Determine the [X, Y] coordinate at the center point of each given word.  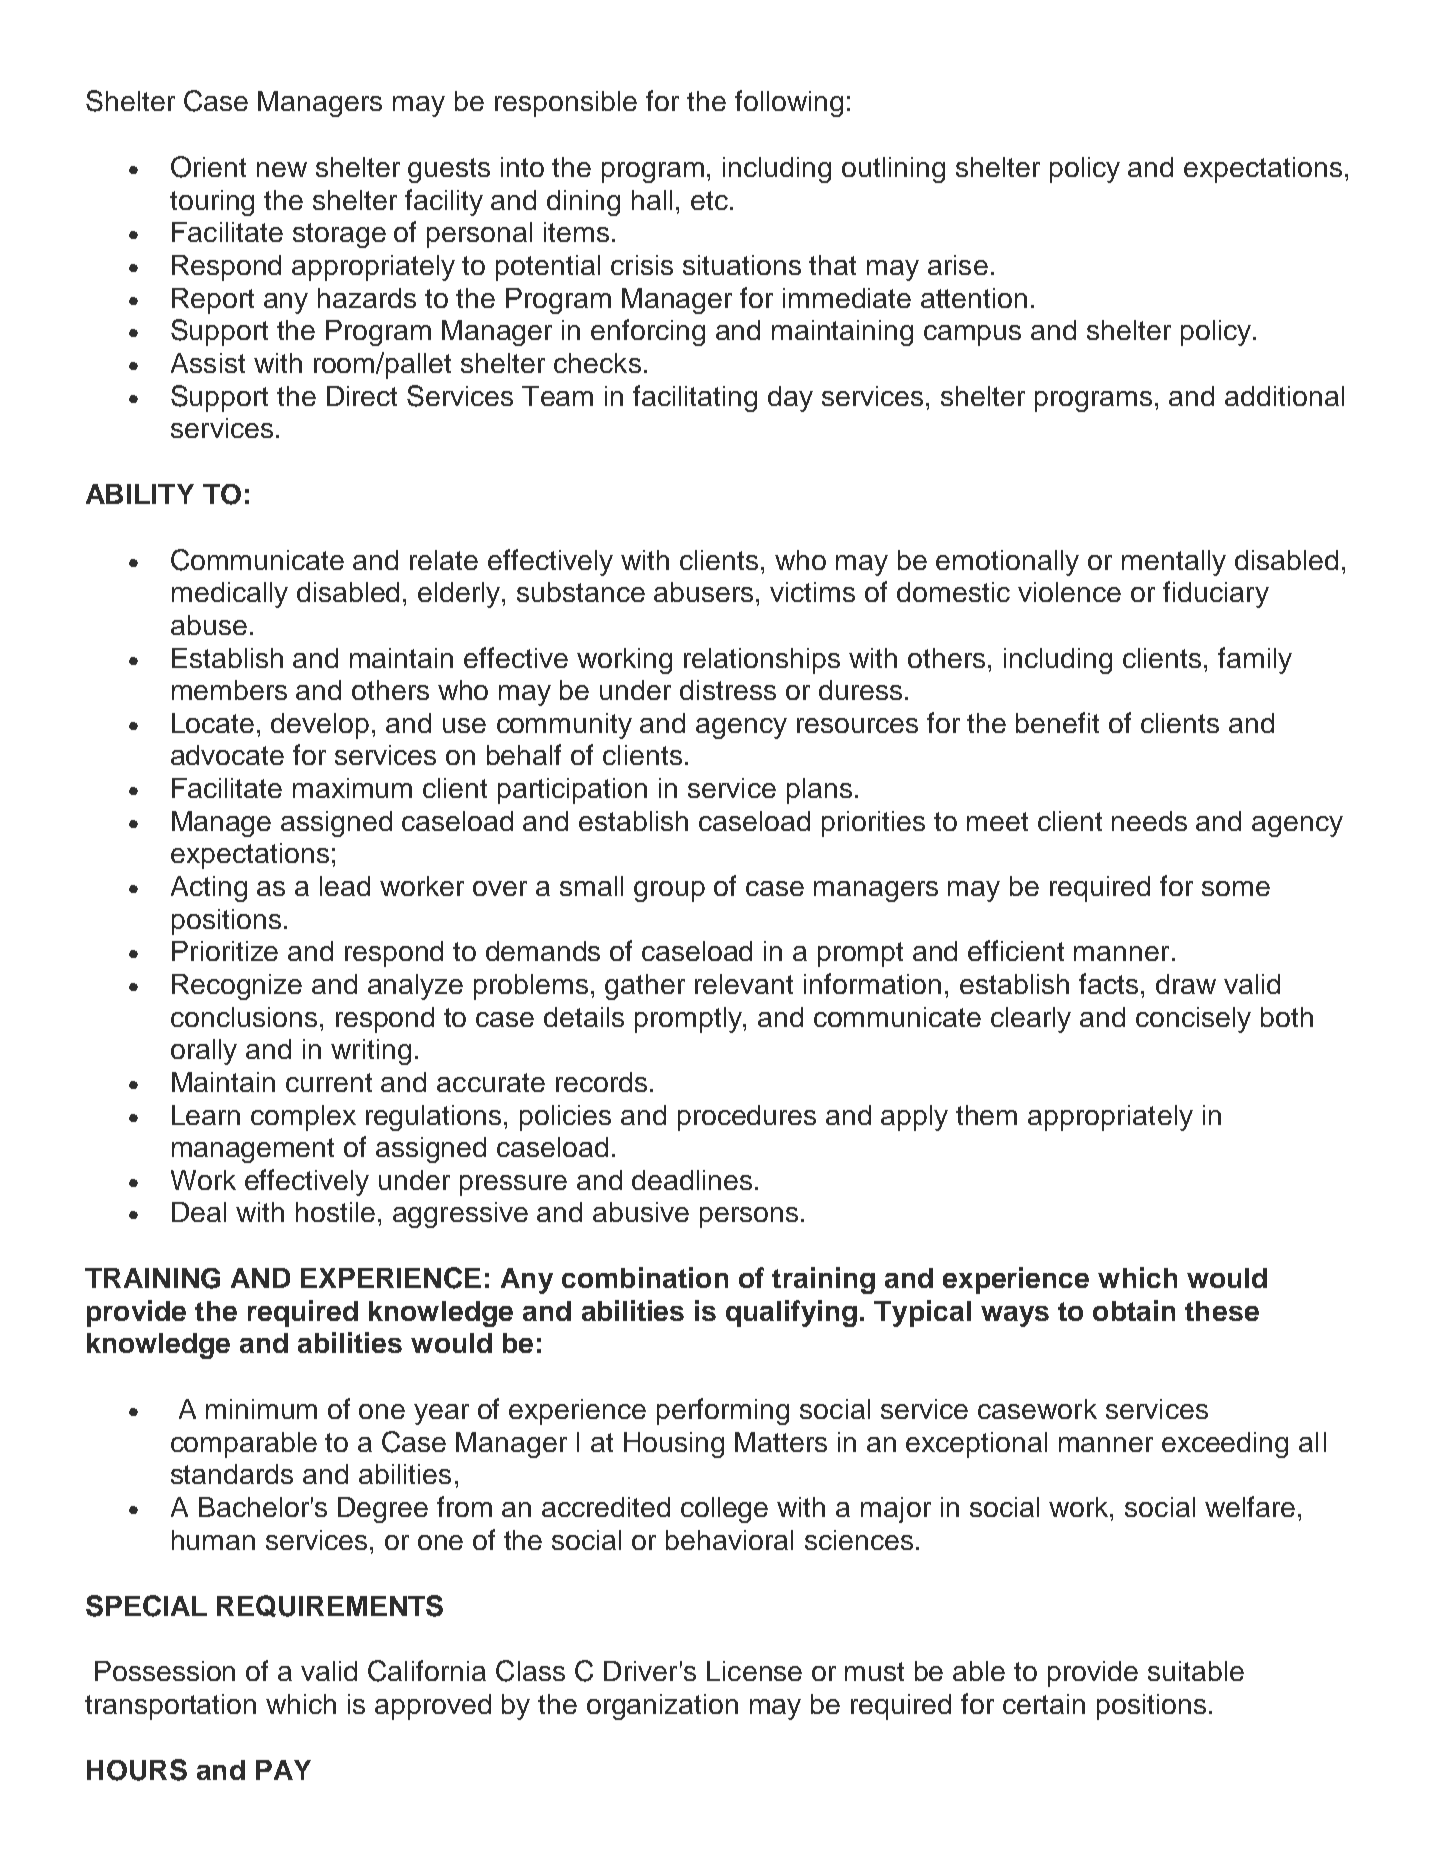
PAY [283, 1770]
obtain [1134, 1310]
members [229, 690]
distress [728, 690]
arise [958, 265]
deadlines [692, 1180]
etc [709, 200]
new [282, 169]
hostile [335, 1212]
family [1255, 660]
